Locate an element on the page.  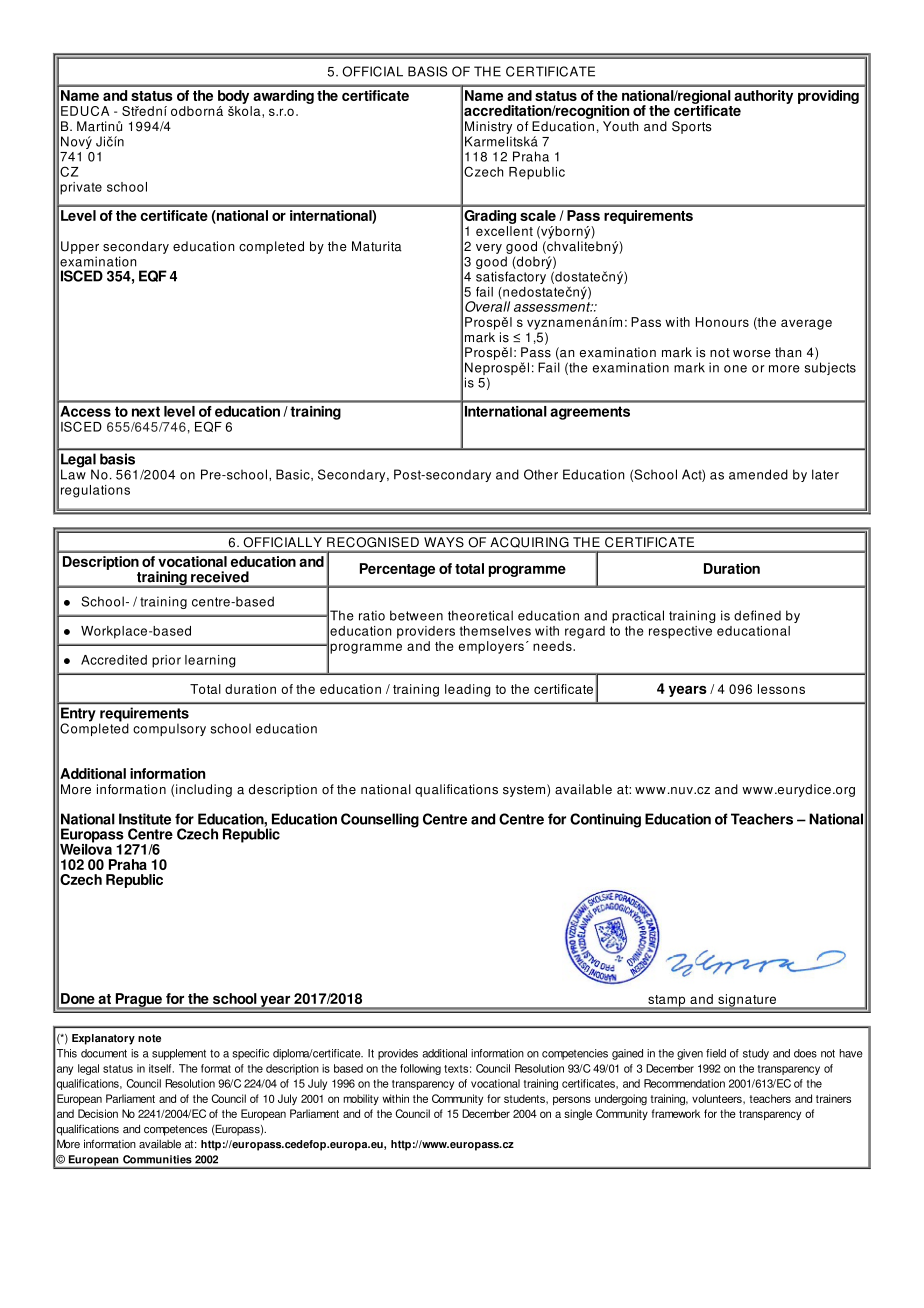
competences is located at coordinates (175, 1130).
